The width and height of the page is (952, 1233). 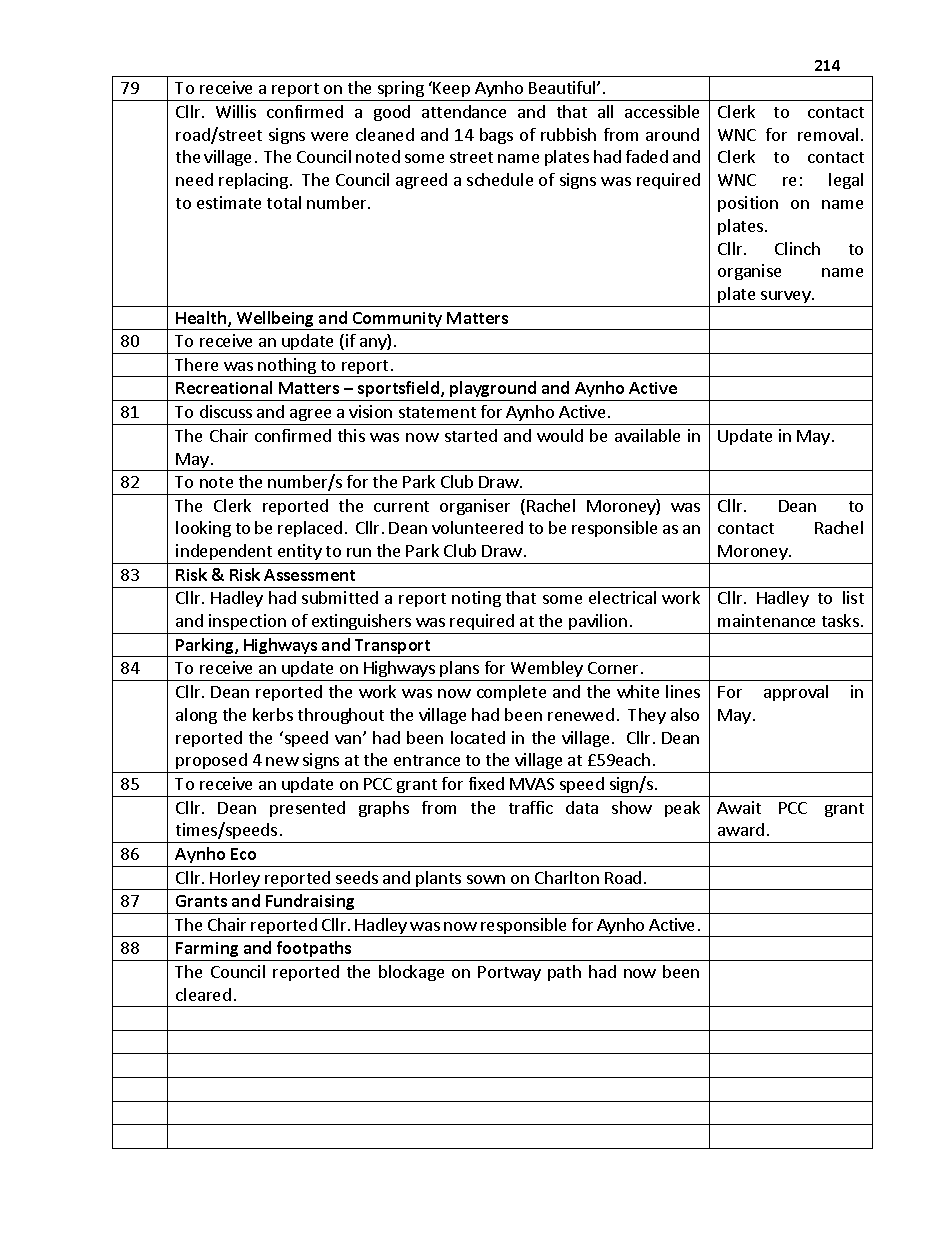 I want to click on Willis, so click(x=236, y=111).
